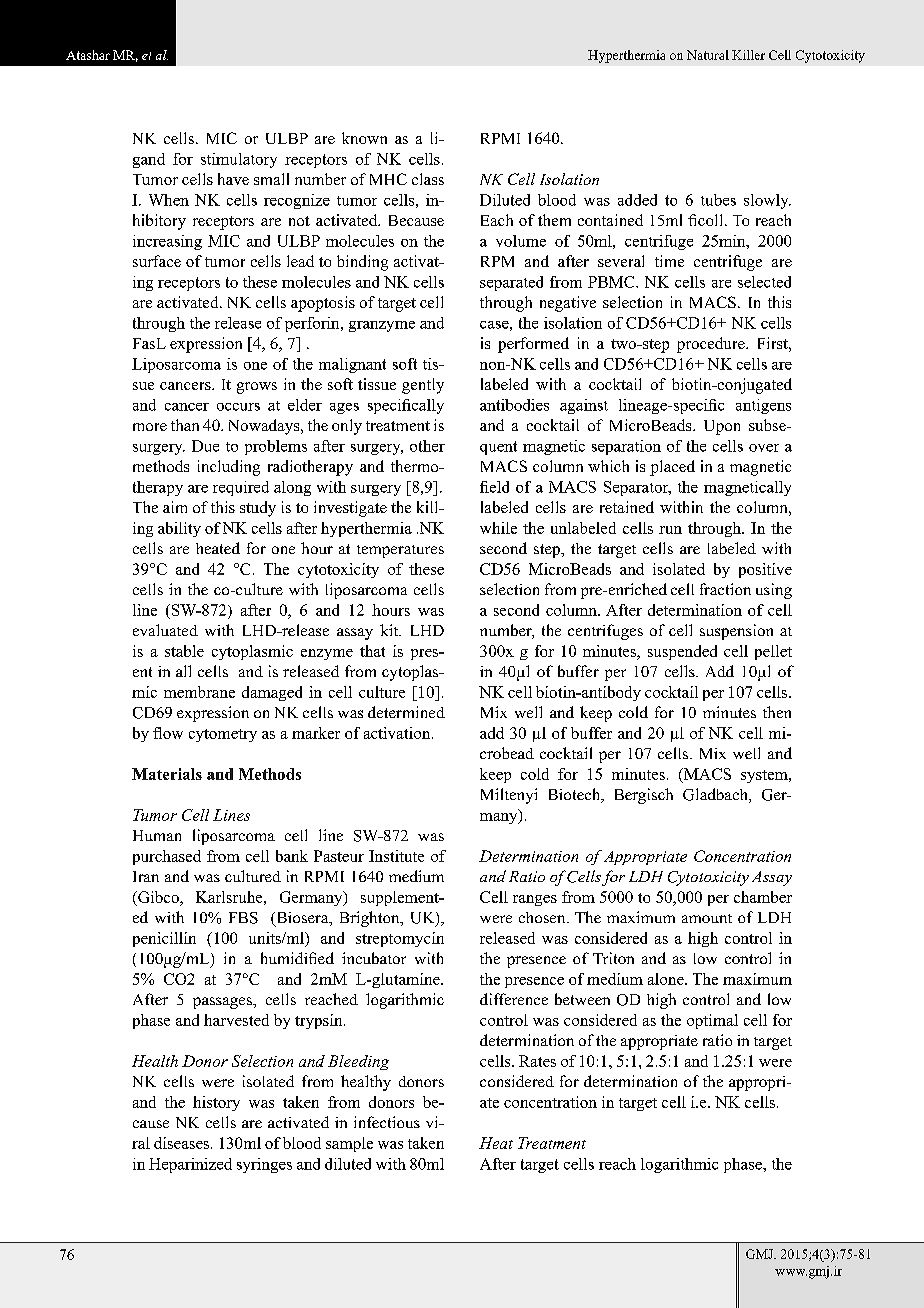 The width and height of the screenshot is (924, 1308). What do you see at coordinates (722, 427) in the screenshot?
I see `Upon` at bounding box center [722, 427].
